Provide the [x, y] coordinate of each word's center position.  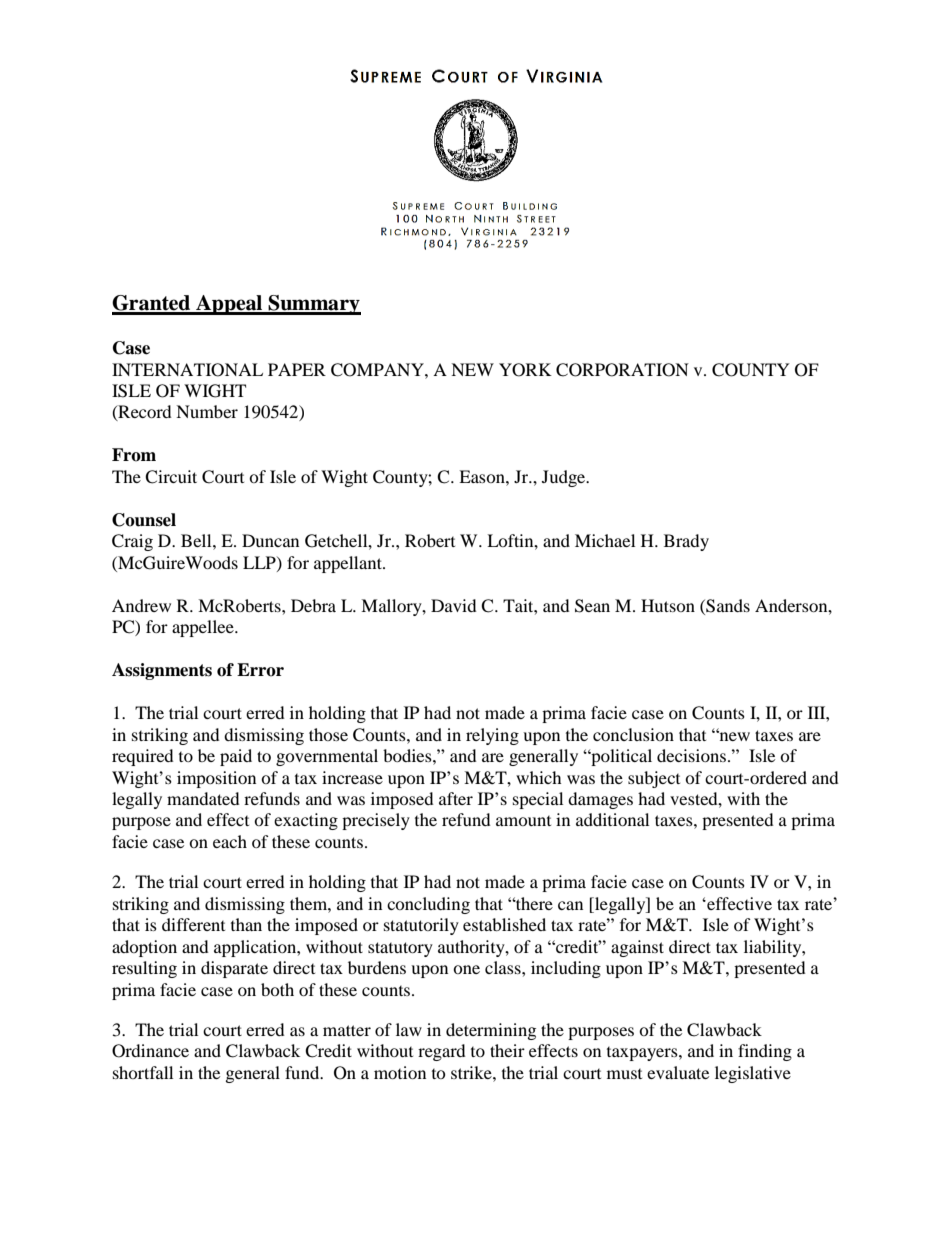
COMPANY [378, 370]
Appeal [229, 305]
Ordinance [150, 1051]
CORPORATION [622, 370]
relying [492, 736]
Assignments [162, 671]
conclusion [633, 734]
